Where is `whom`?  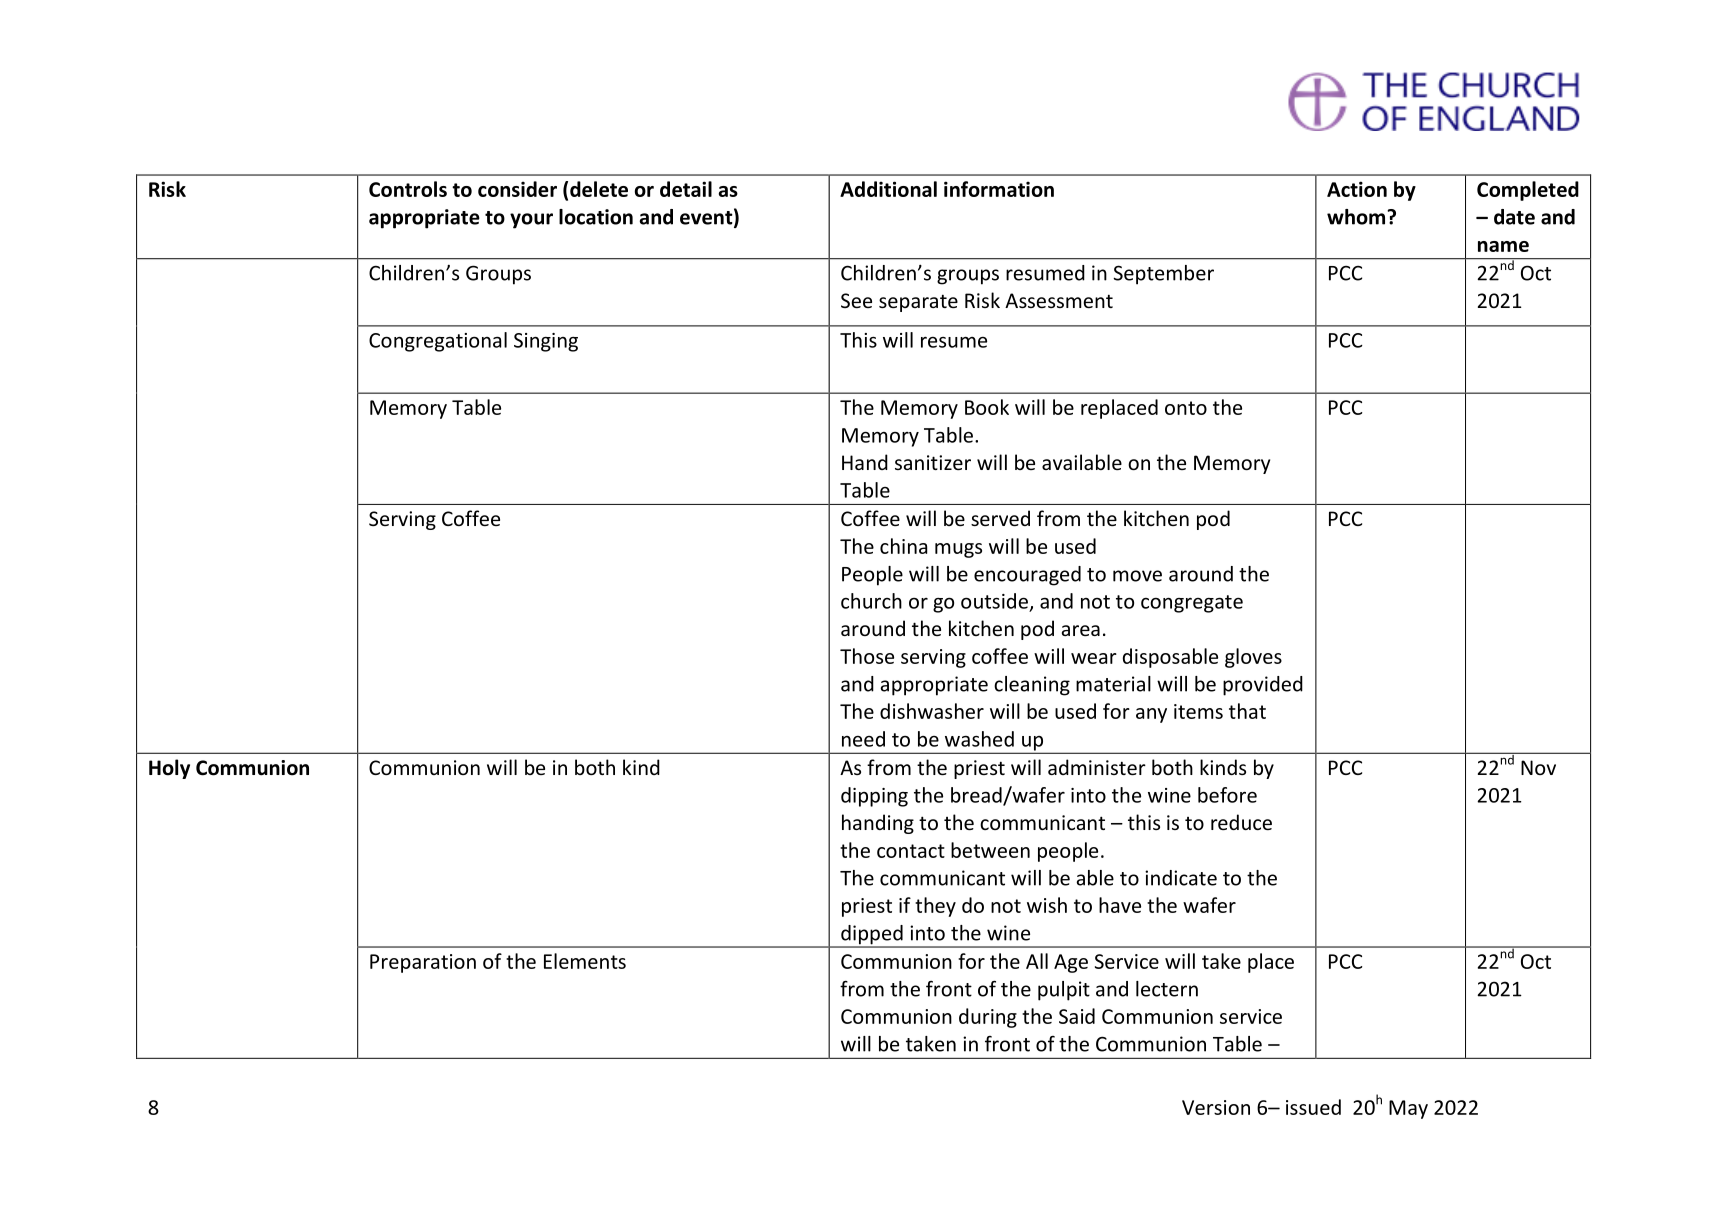 whom is located at coordinates (1357, 217).
